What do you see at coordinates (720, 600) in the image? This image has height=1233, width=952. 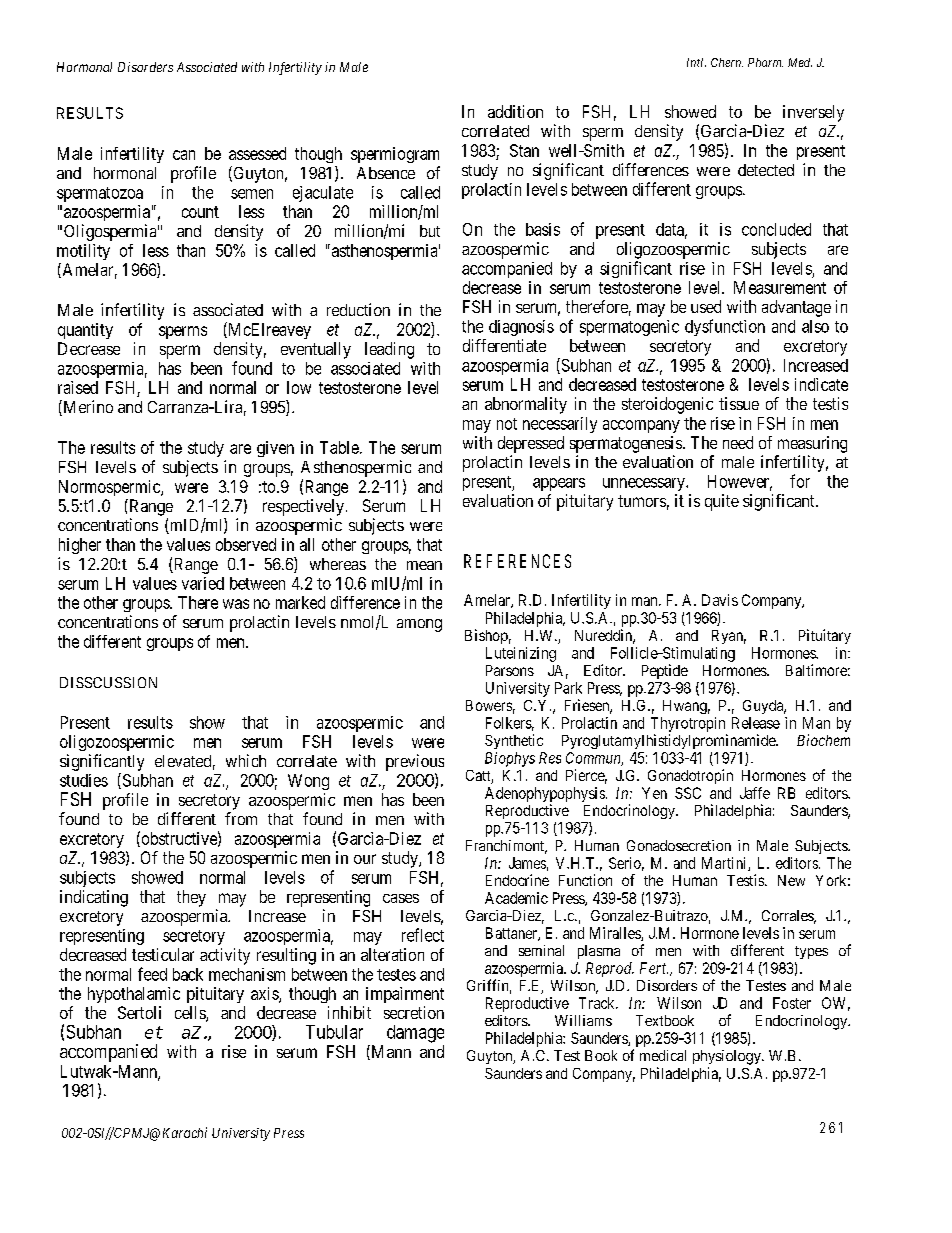 I see `Davis` at bounding box center [720, 600].
